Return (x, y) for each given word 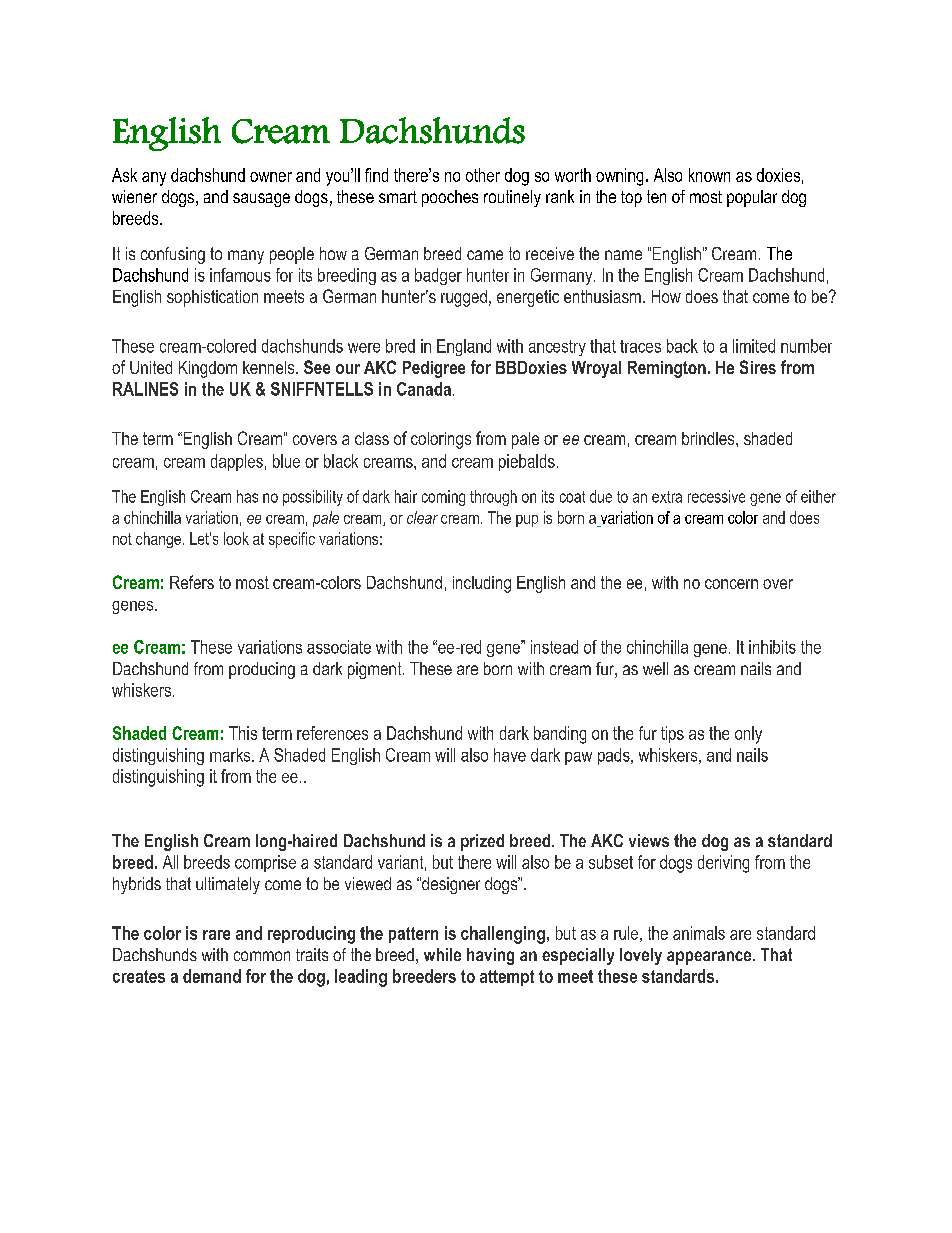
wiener (134, 196)
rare (216, 935)
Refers (192, 582)
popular (752, 198)
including (482, 584)
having (490, 956)
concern (731, 584)
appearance (710, 958)
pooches (450, 198)
